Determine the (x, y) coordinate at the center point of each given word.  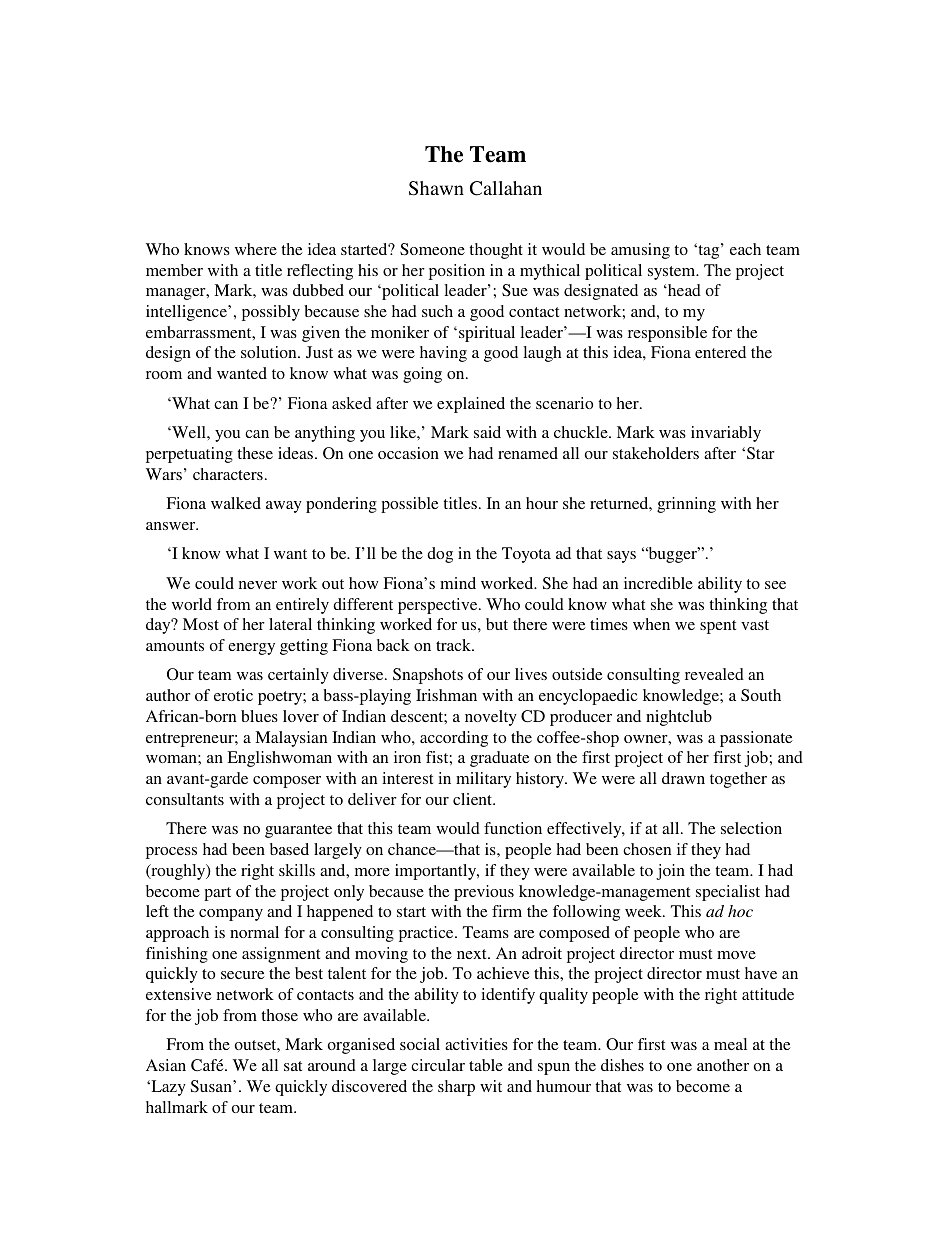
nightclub (679, 718)
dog (440, 555)
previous (484, 893)
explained (471, 405)
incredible (658, 583)
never (258, 585)
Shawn (436, 188)
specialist (728, 893)
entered (720, 352)
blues (259, 716)
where (256, 249)
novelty (491, 718)
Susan (212, 1086)
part (217, 894)
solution (270, 352)
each (745, 249)
